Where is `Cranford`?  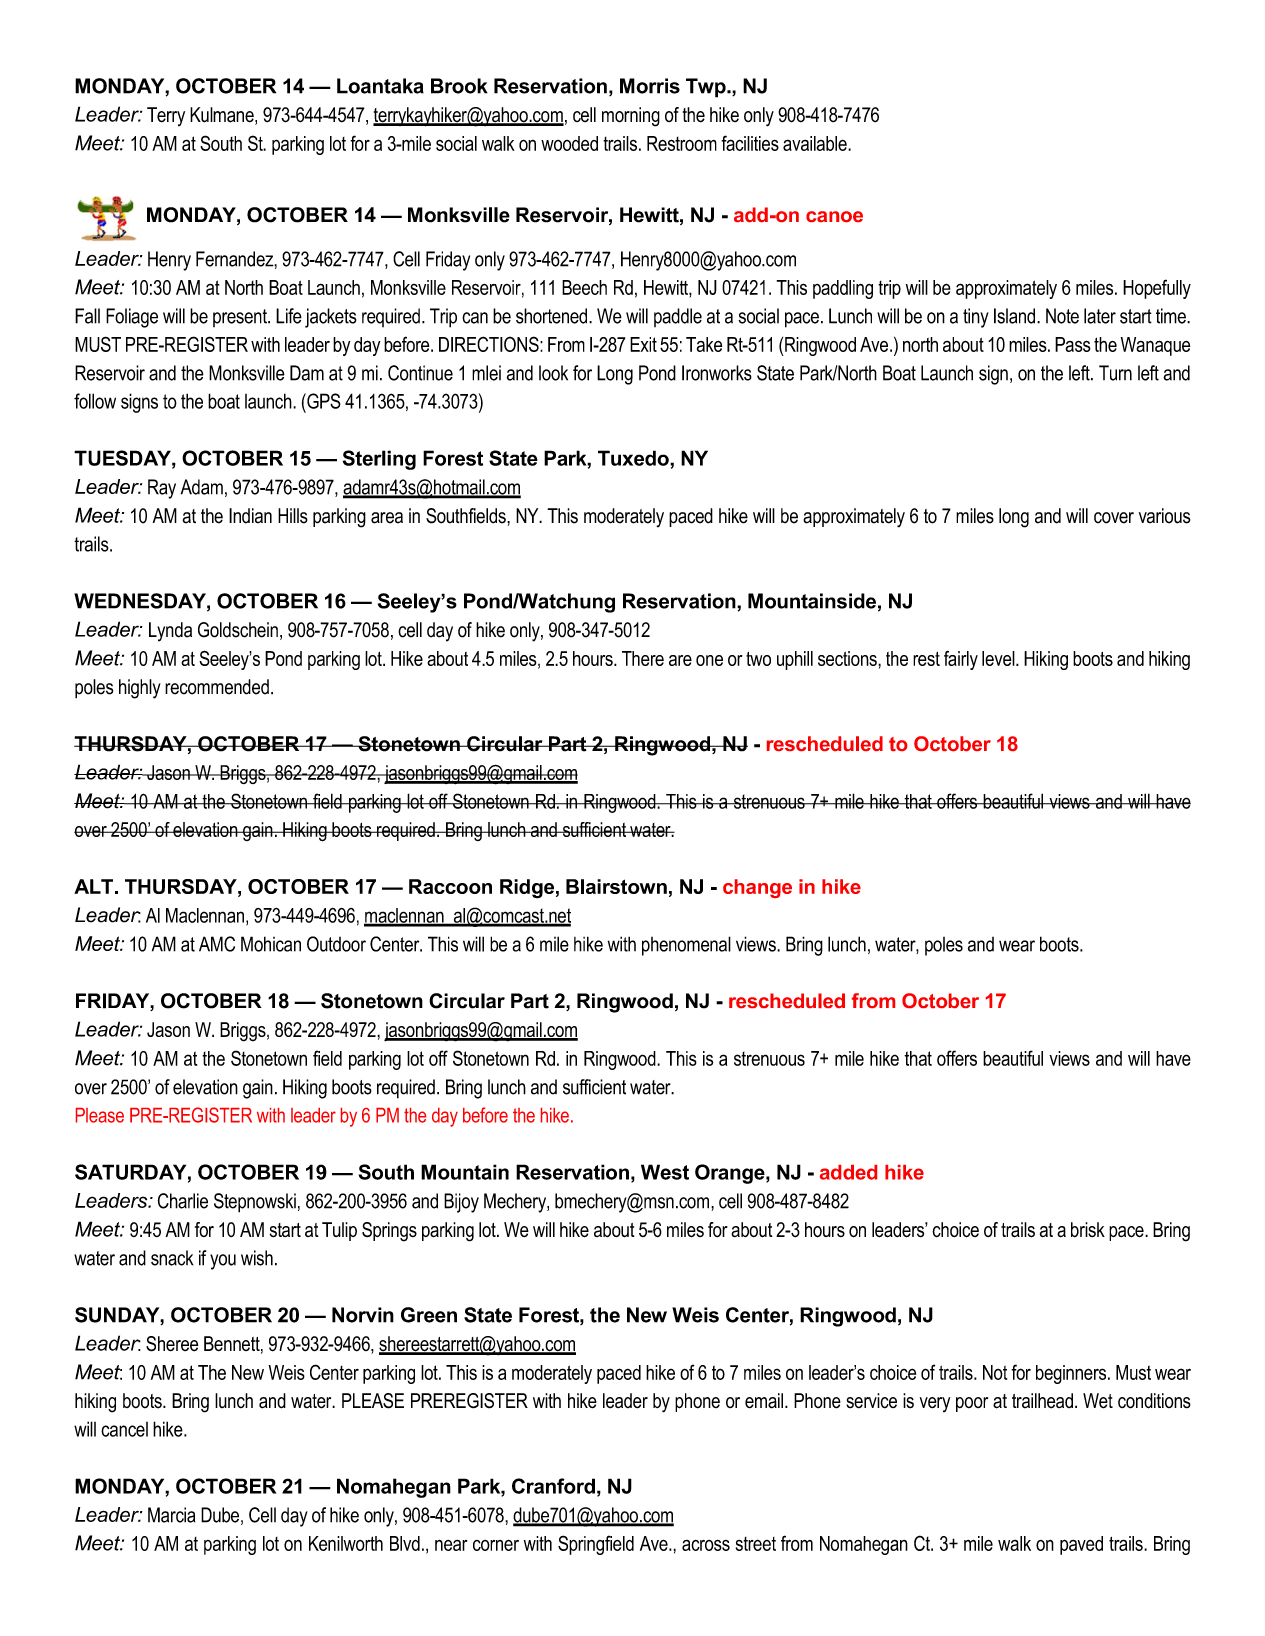
Cranford is located at coordinates (553, 1486).
